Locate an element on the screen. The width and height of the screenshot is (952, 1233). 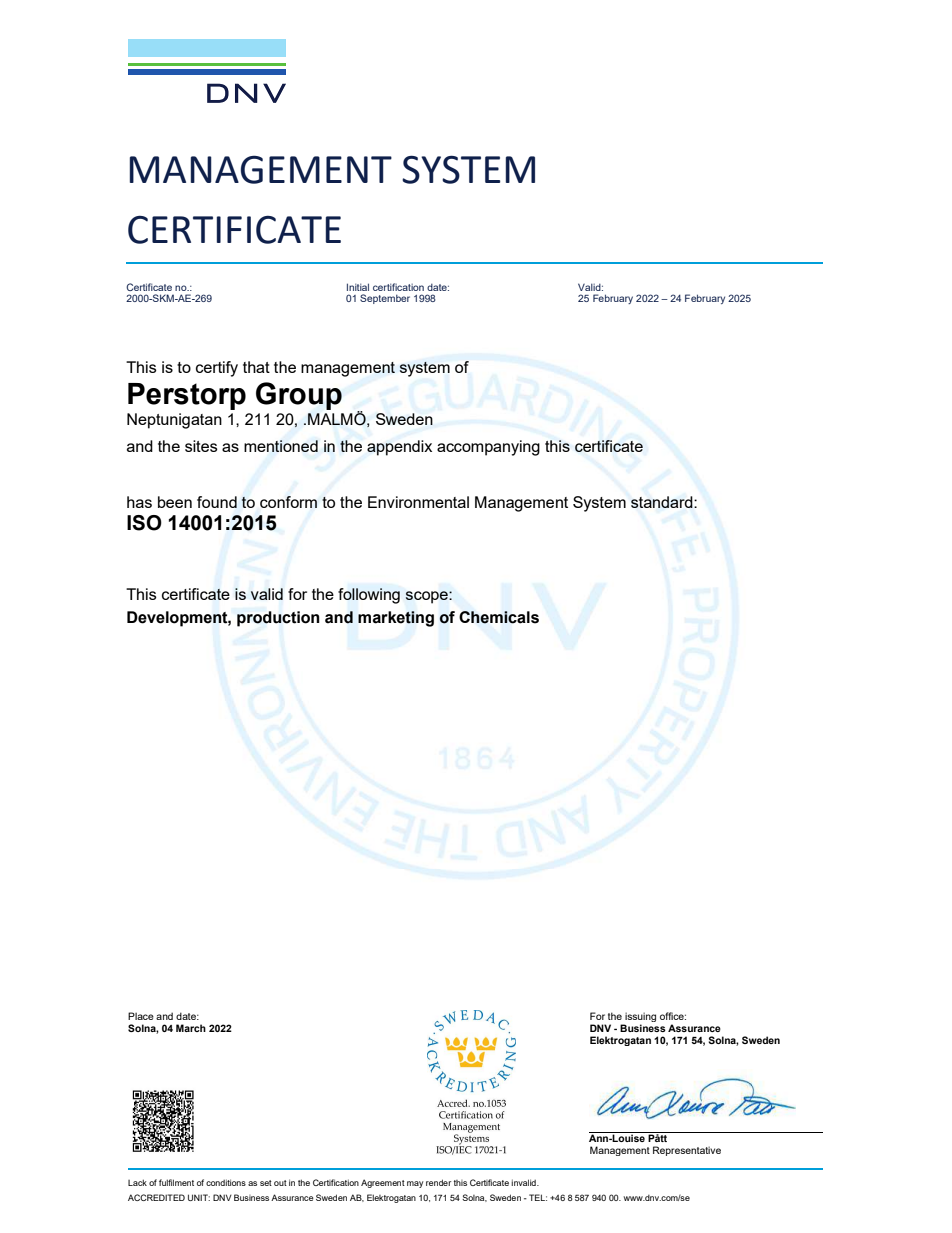
Chemicals is located at coordinates (499, 617).
